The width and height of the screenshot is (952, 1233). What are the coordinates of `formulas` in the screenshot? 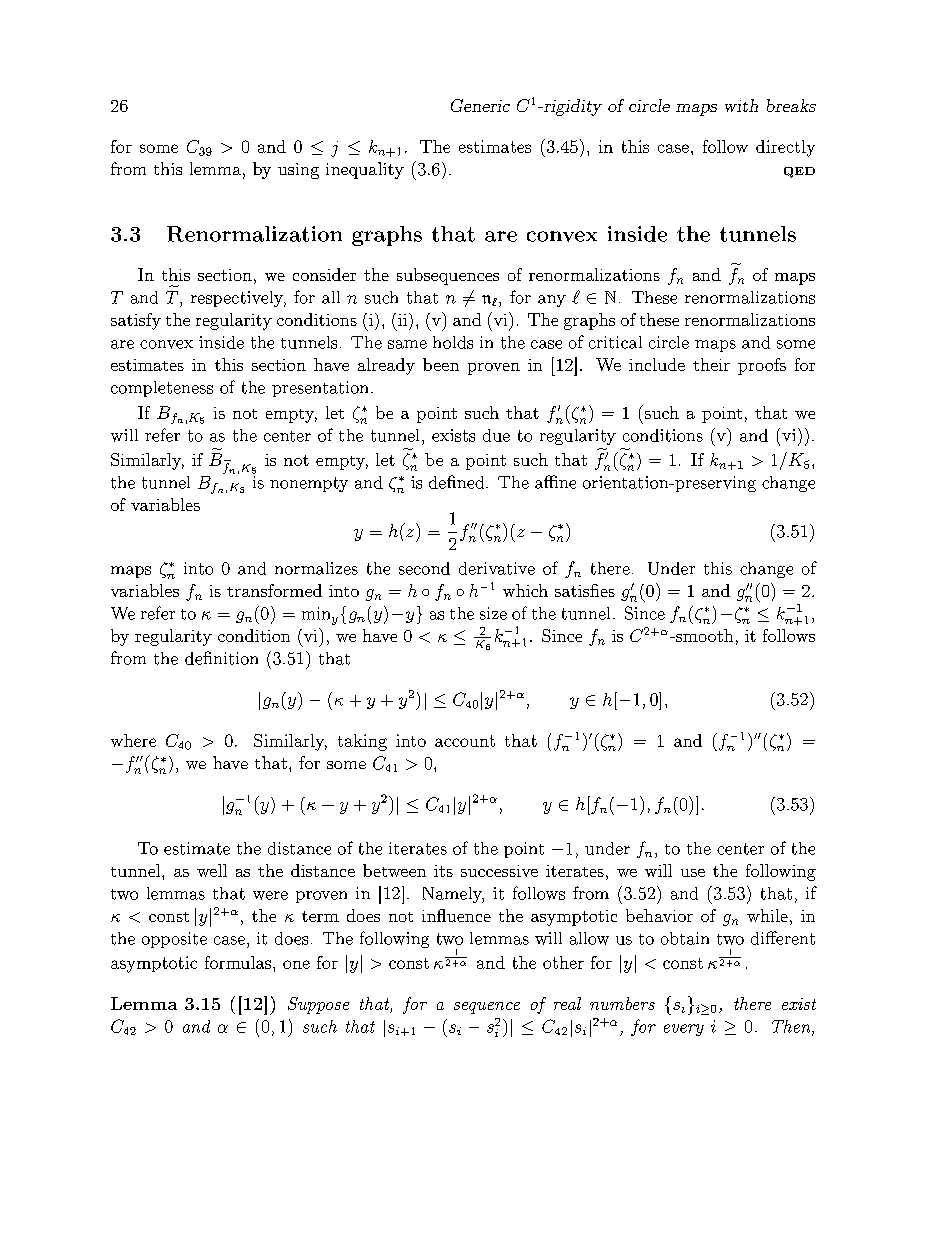 It's located at (238, 962).
